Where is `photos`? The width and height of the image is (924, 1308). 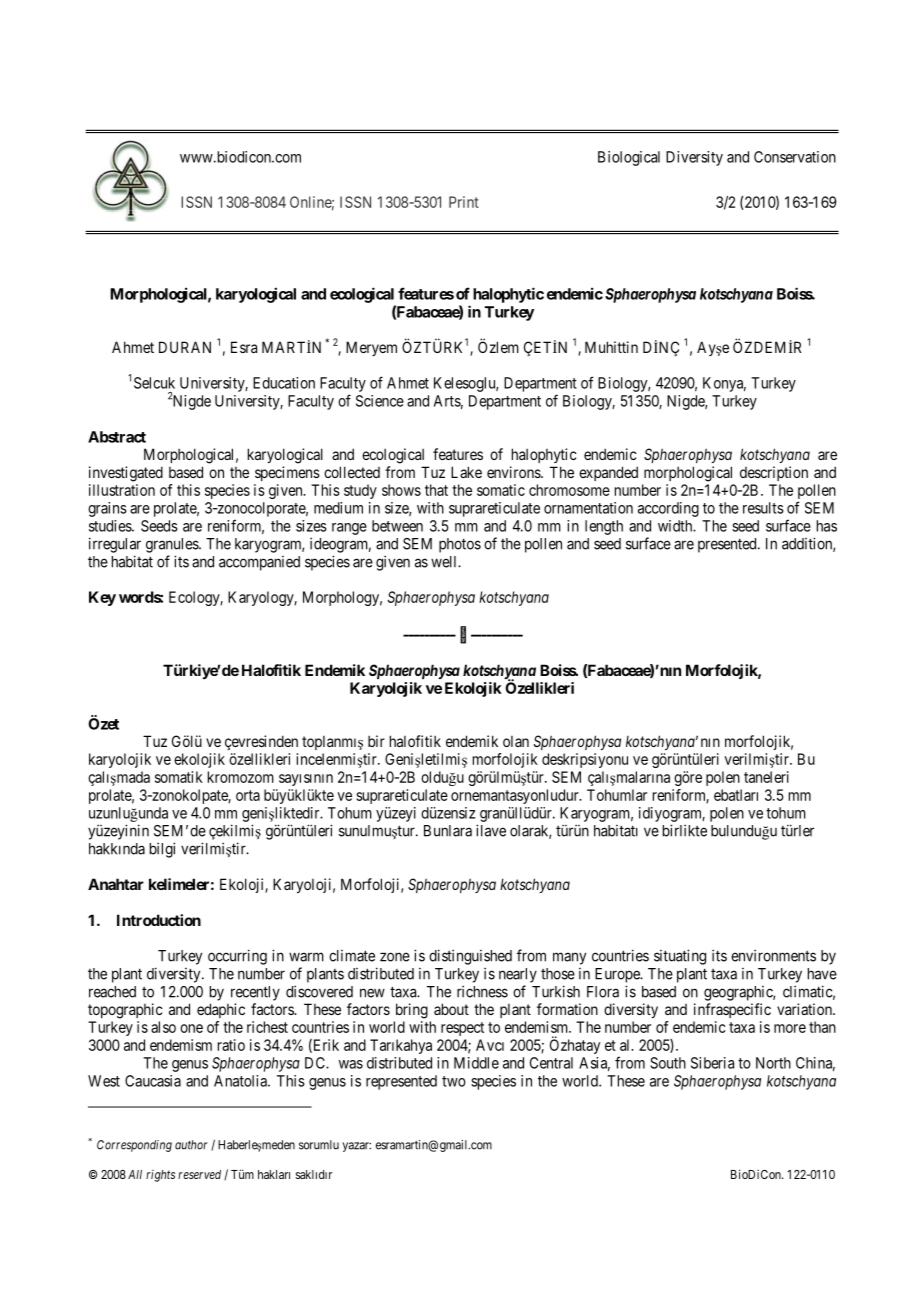 photos is located at coordinates (460, 545).
